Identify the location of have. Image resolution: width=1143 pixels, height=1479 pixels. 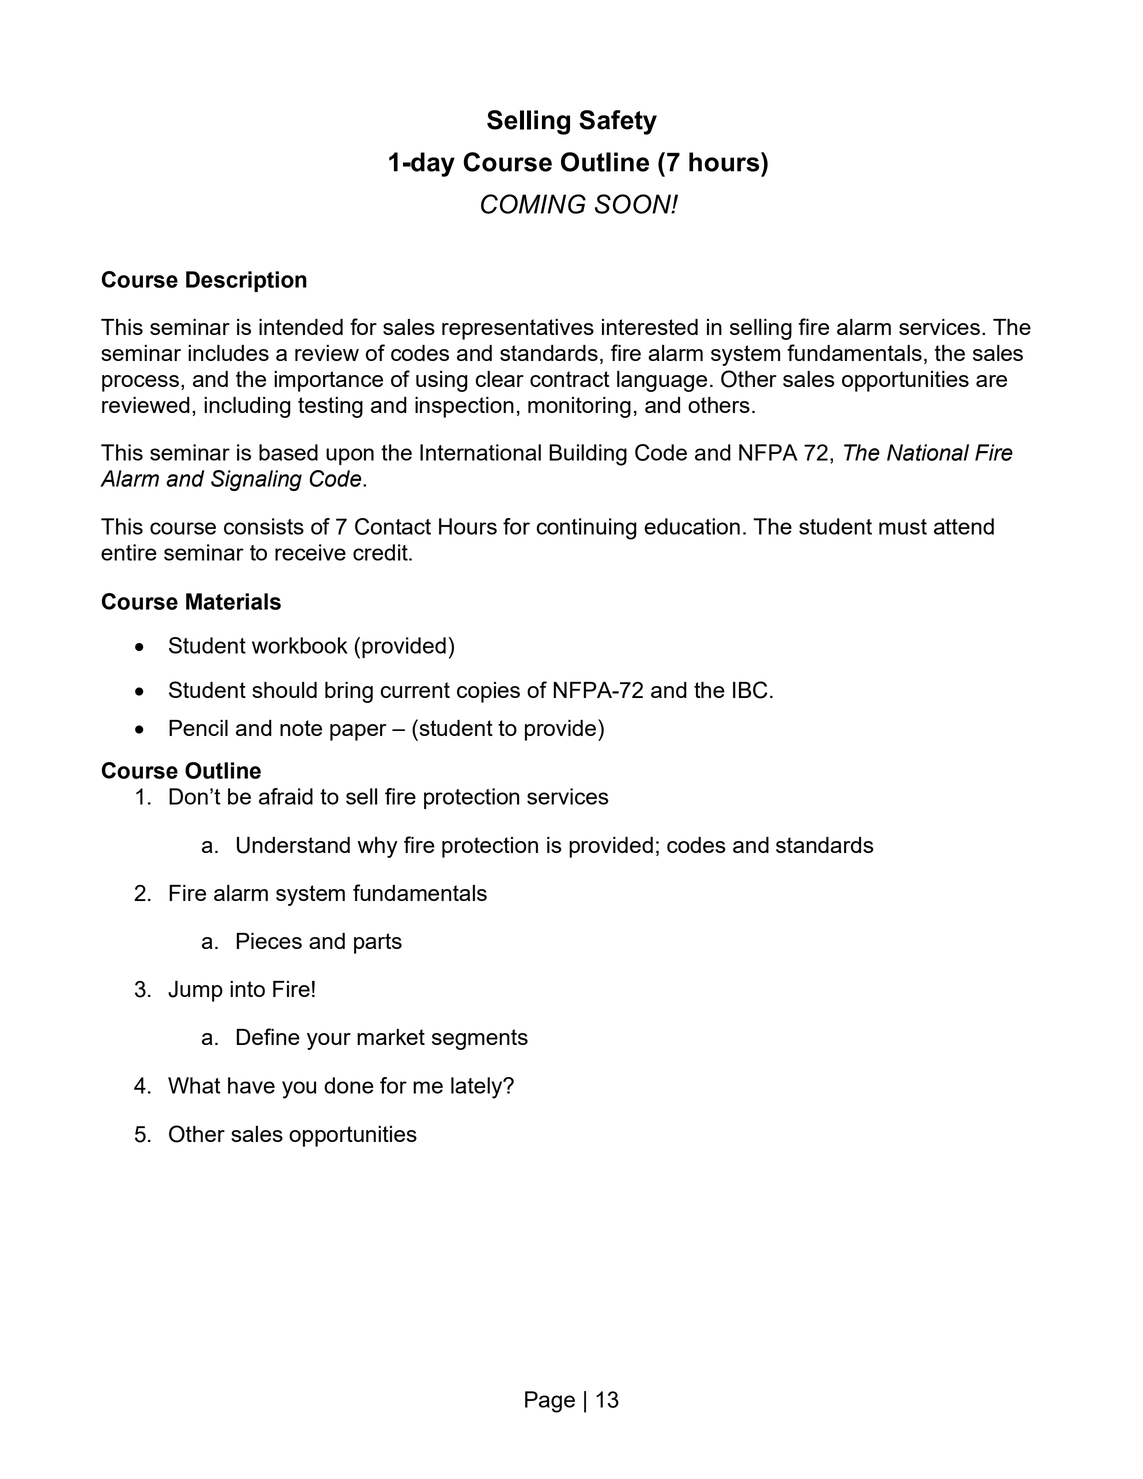
(251, 1085).
